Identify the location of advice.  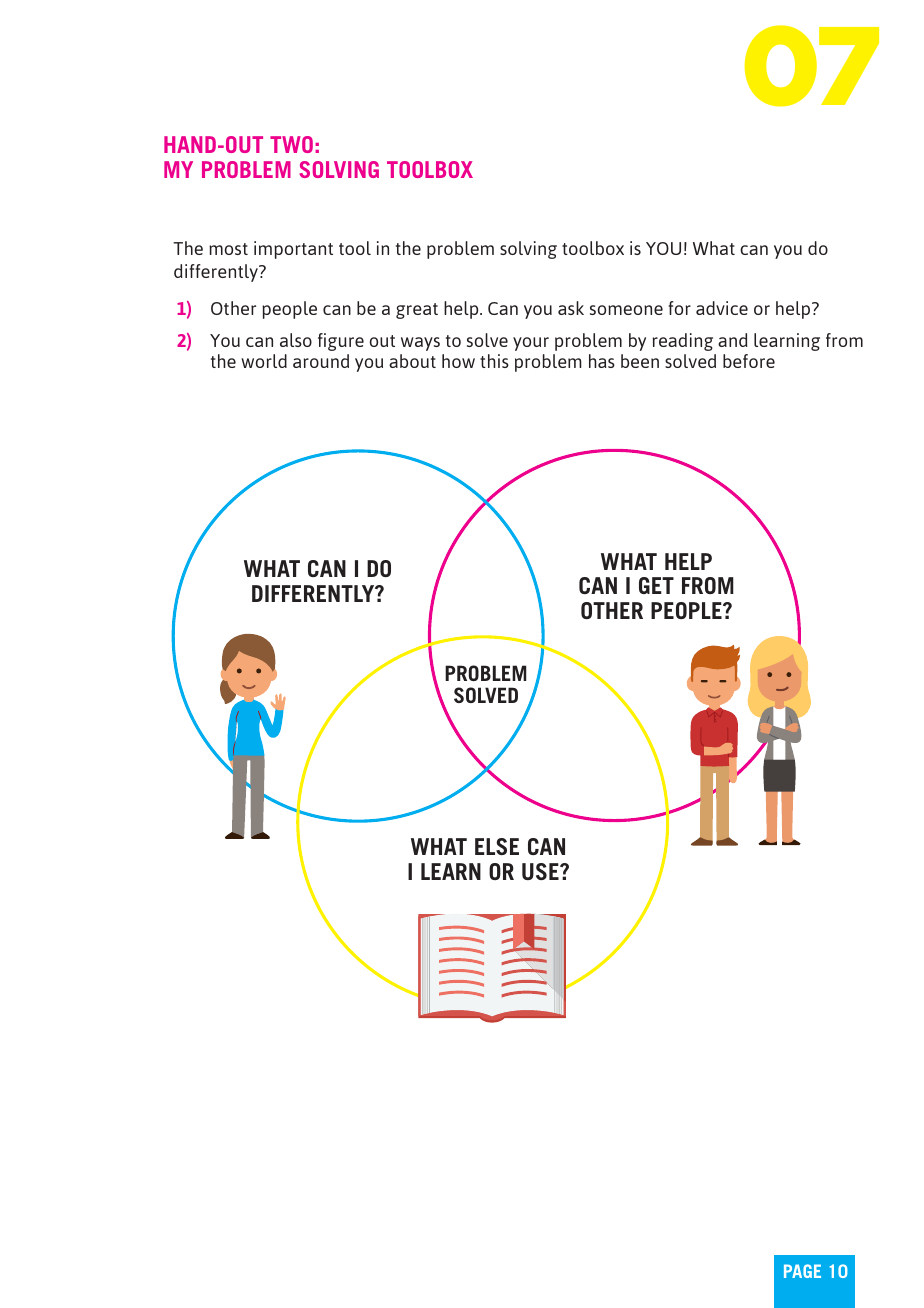
(722, 308).
